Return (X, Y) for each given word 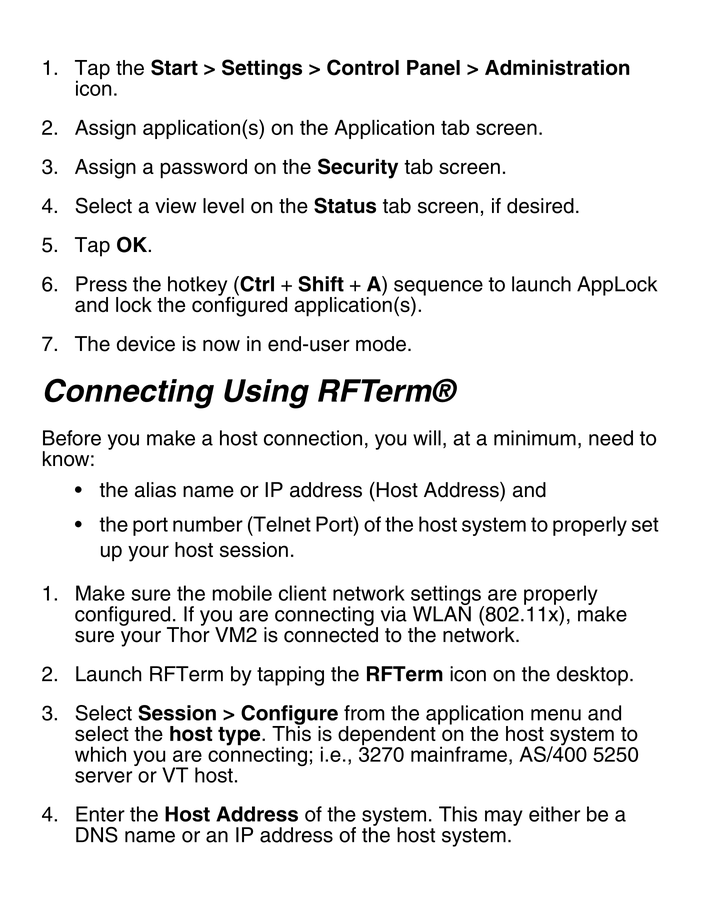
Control (363, 67)
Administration (557, 67)
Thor (188, 634)
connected (331, 634)
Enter (100, 814)
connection (313, 438)
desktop (592, 676)
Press (101, 284)
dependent (387, 737)
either (554, 814)
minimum (535, 438)
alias (155, 490)
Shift (321, 284)
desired (540, 206)
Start (174, 67)
